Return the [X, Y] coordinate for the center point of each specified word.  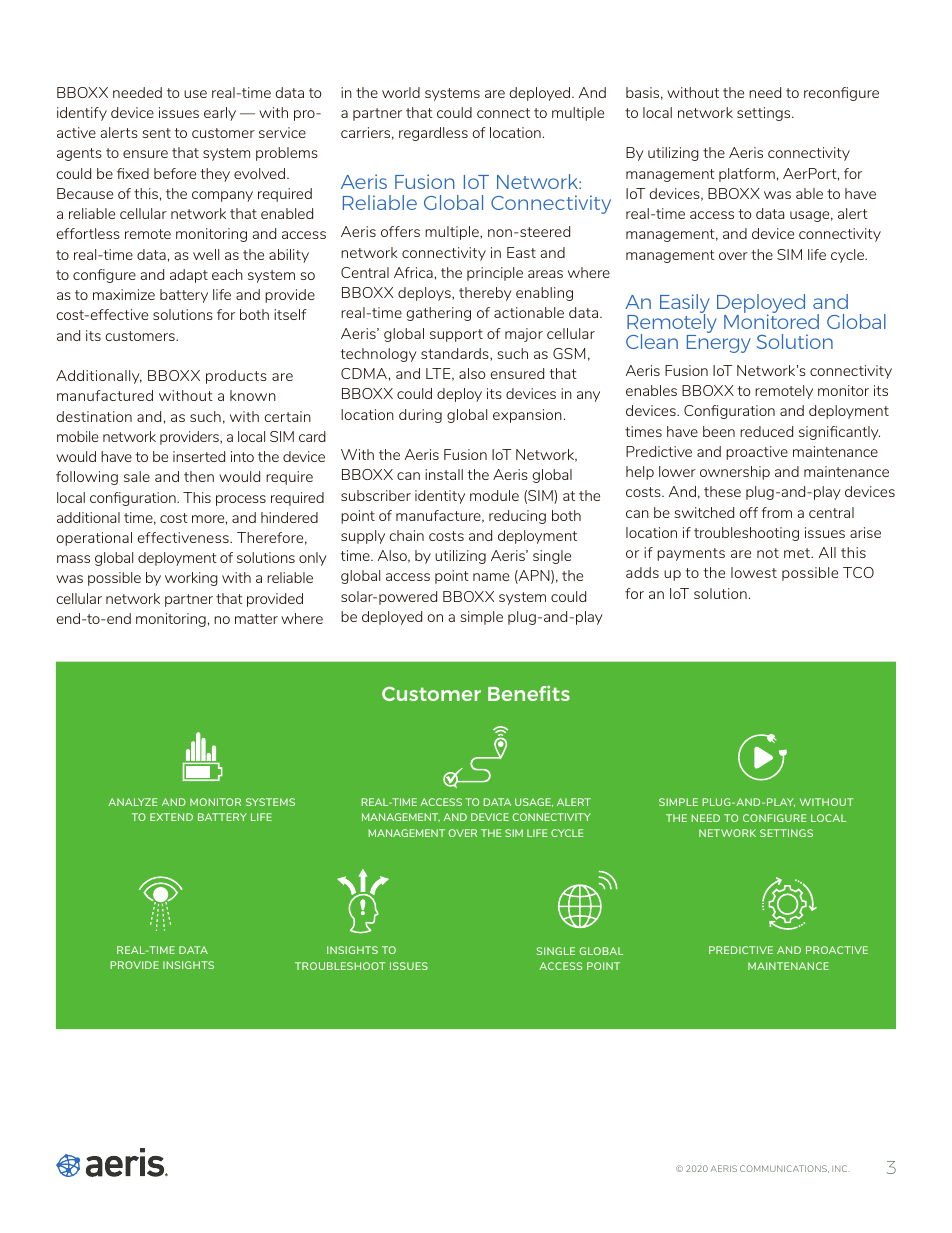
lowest [754, 572]
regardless [433, 134]
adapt [189, 276]
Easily [685, 304]
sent [156, 133]
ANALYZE [133, 802]
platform [747, 175]
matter [256, 619]
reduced [766, 431]
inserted [199, 456]
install [444, 474]
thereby [485, 294]
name [491, 577]
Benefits [529, 693]
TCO [858, 572]
